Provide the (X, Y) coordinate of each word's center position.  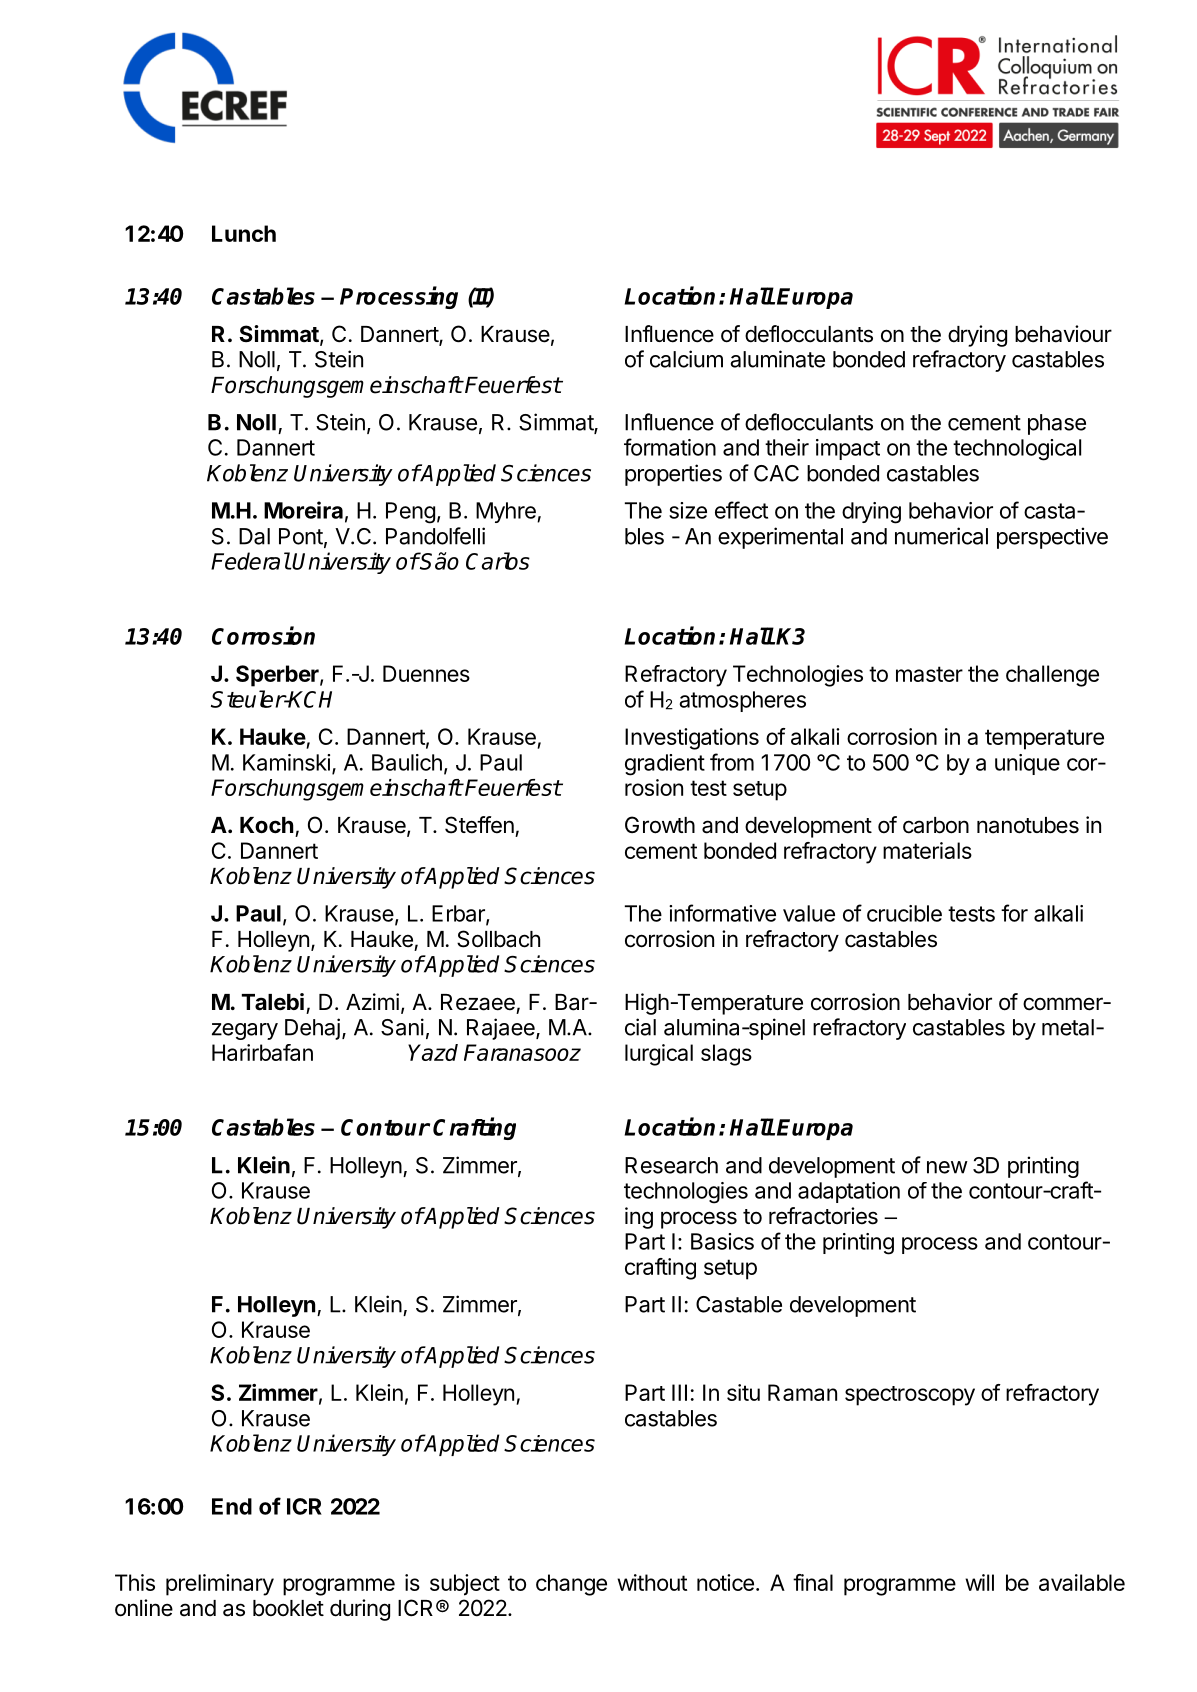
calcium (686, 359)
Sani (402, 1027)
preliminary (220, 1585)
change (571, 1585)
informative (722, 913)
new (947, 1167)
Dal (254, 536)
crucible (904, 913)
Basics (722, 1241)
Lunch (244, 233)
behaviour (1063, 334)
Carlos (498, 561)
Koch (267, 825)
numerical (941, 536)
